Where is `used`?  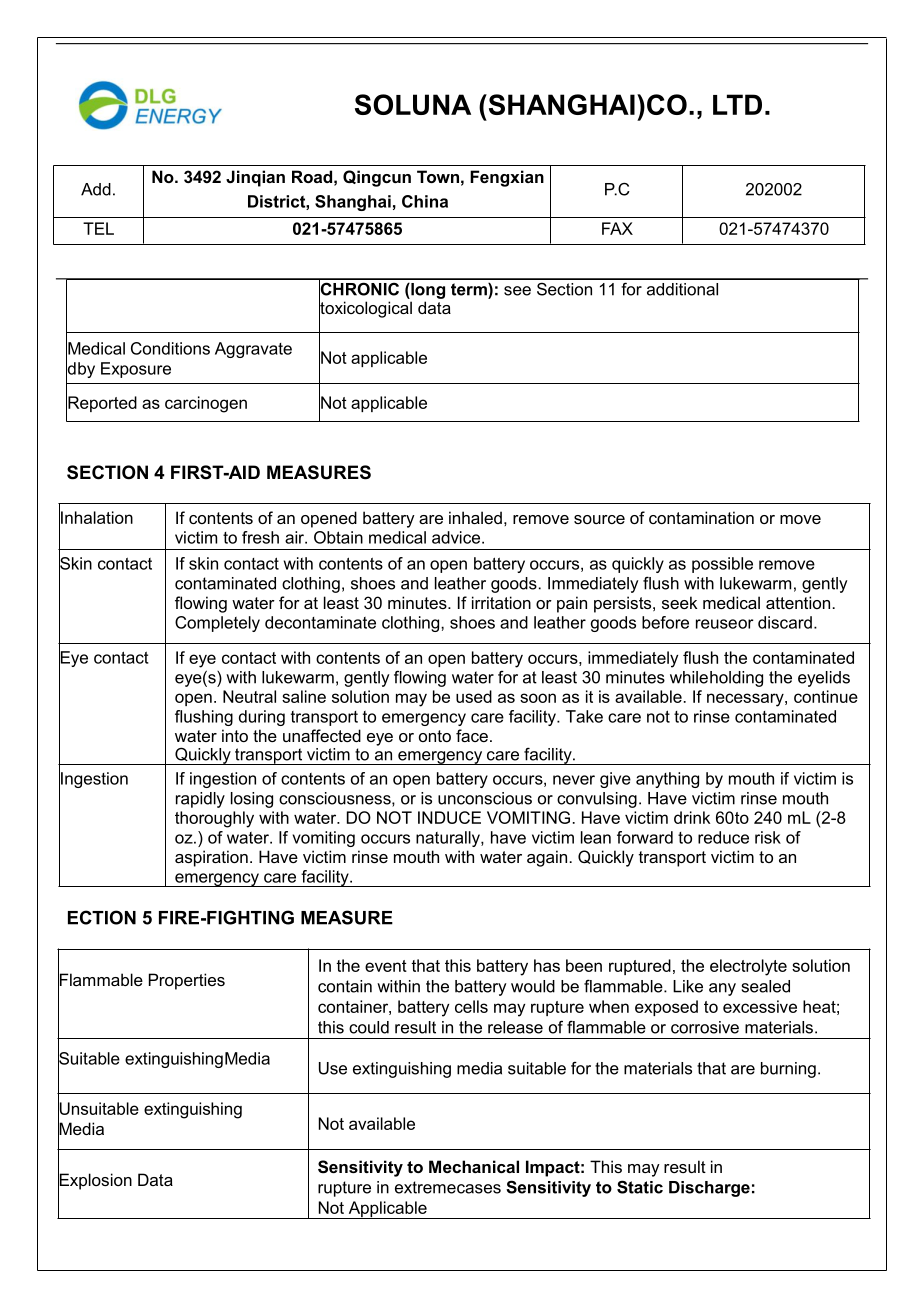
used is located at coordinates (474, 696).
